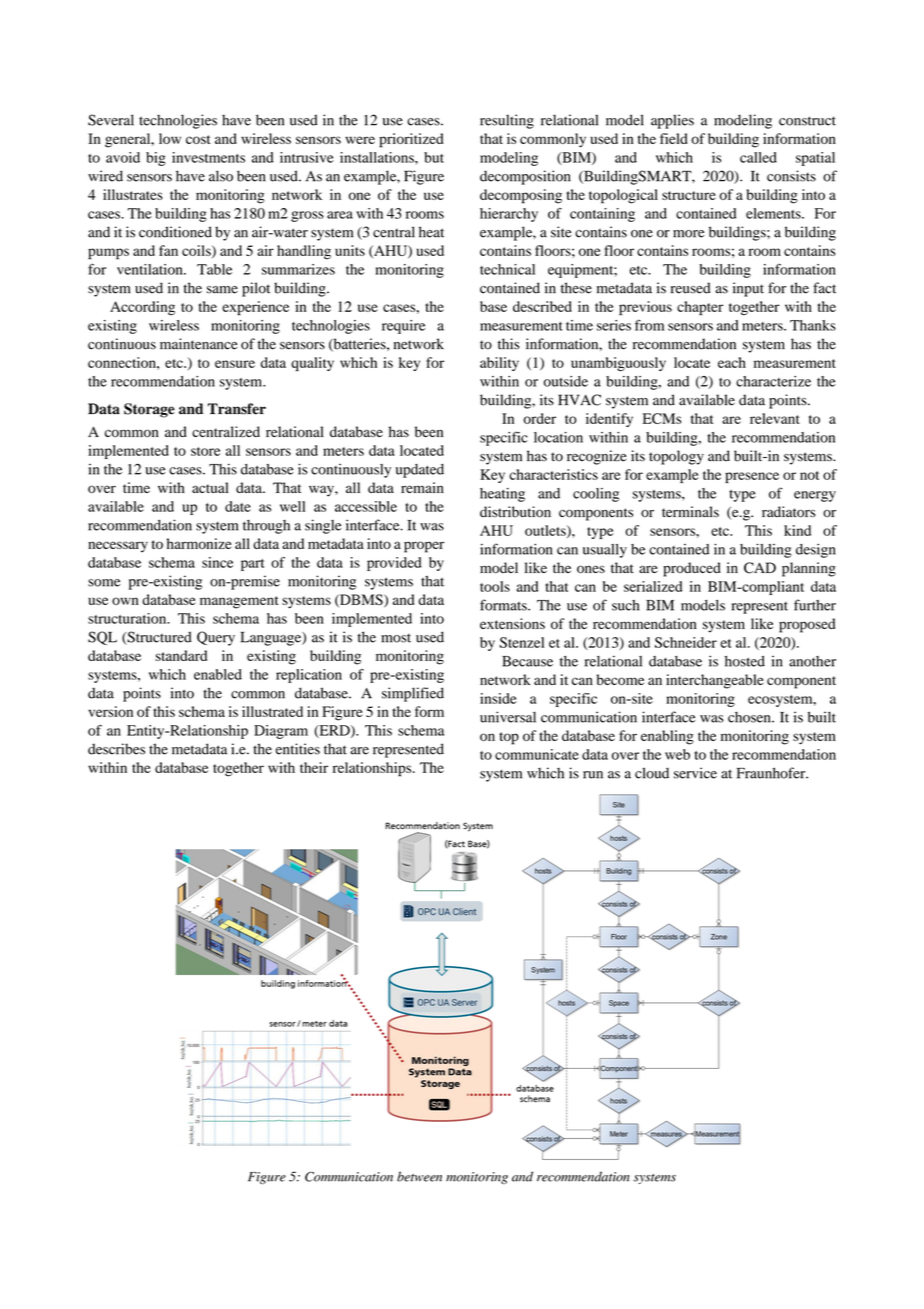  What do you see at coordinates (652, 773) in the screenshot?
I see `cloud` at bounding box center [652, 773].
